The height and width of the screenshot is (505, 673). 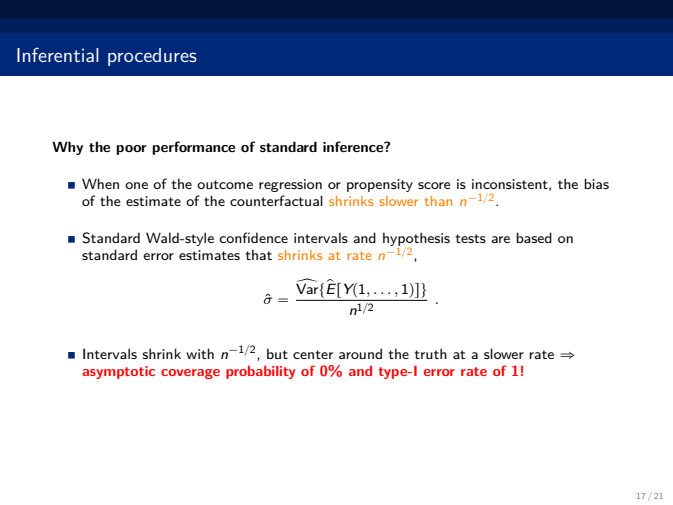 What do you see at coordinates (430, 353) in the screenshot?
I see `truth` at bounding box center [430, 353].
